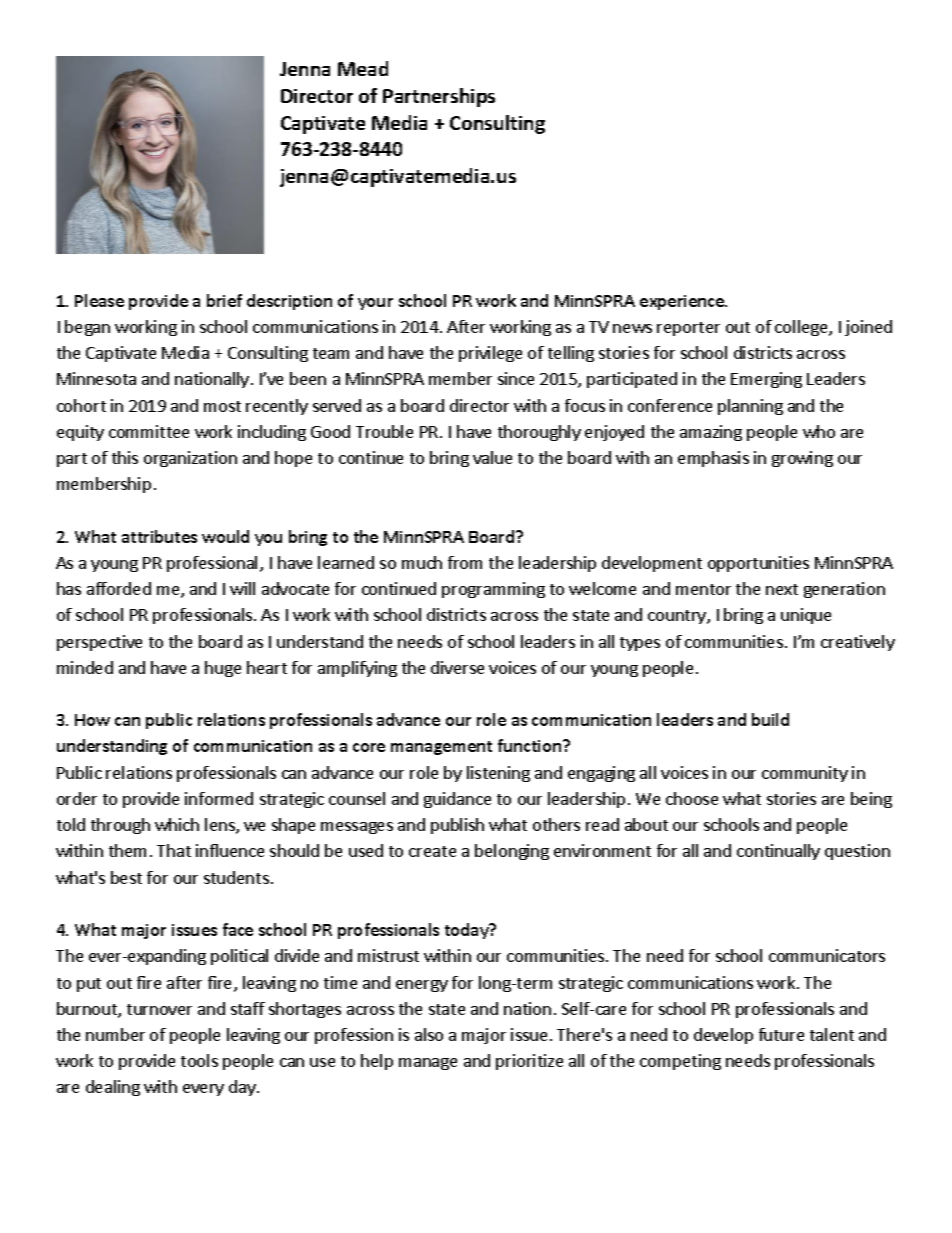  I want to click on value, so click(492, 457).
